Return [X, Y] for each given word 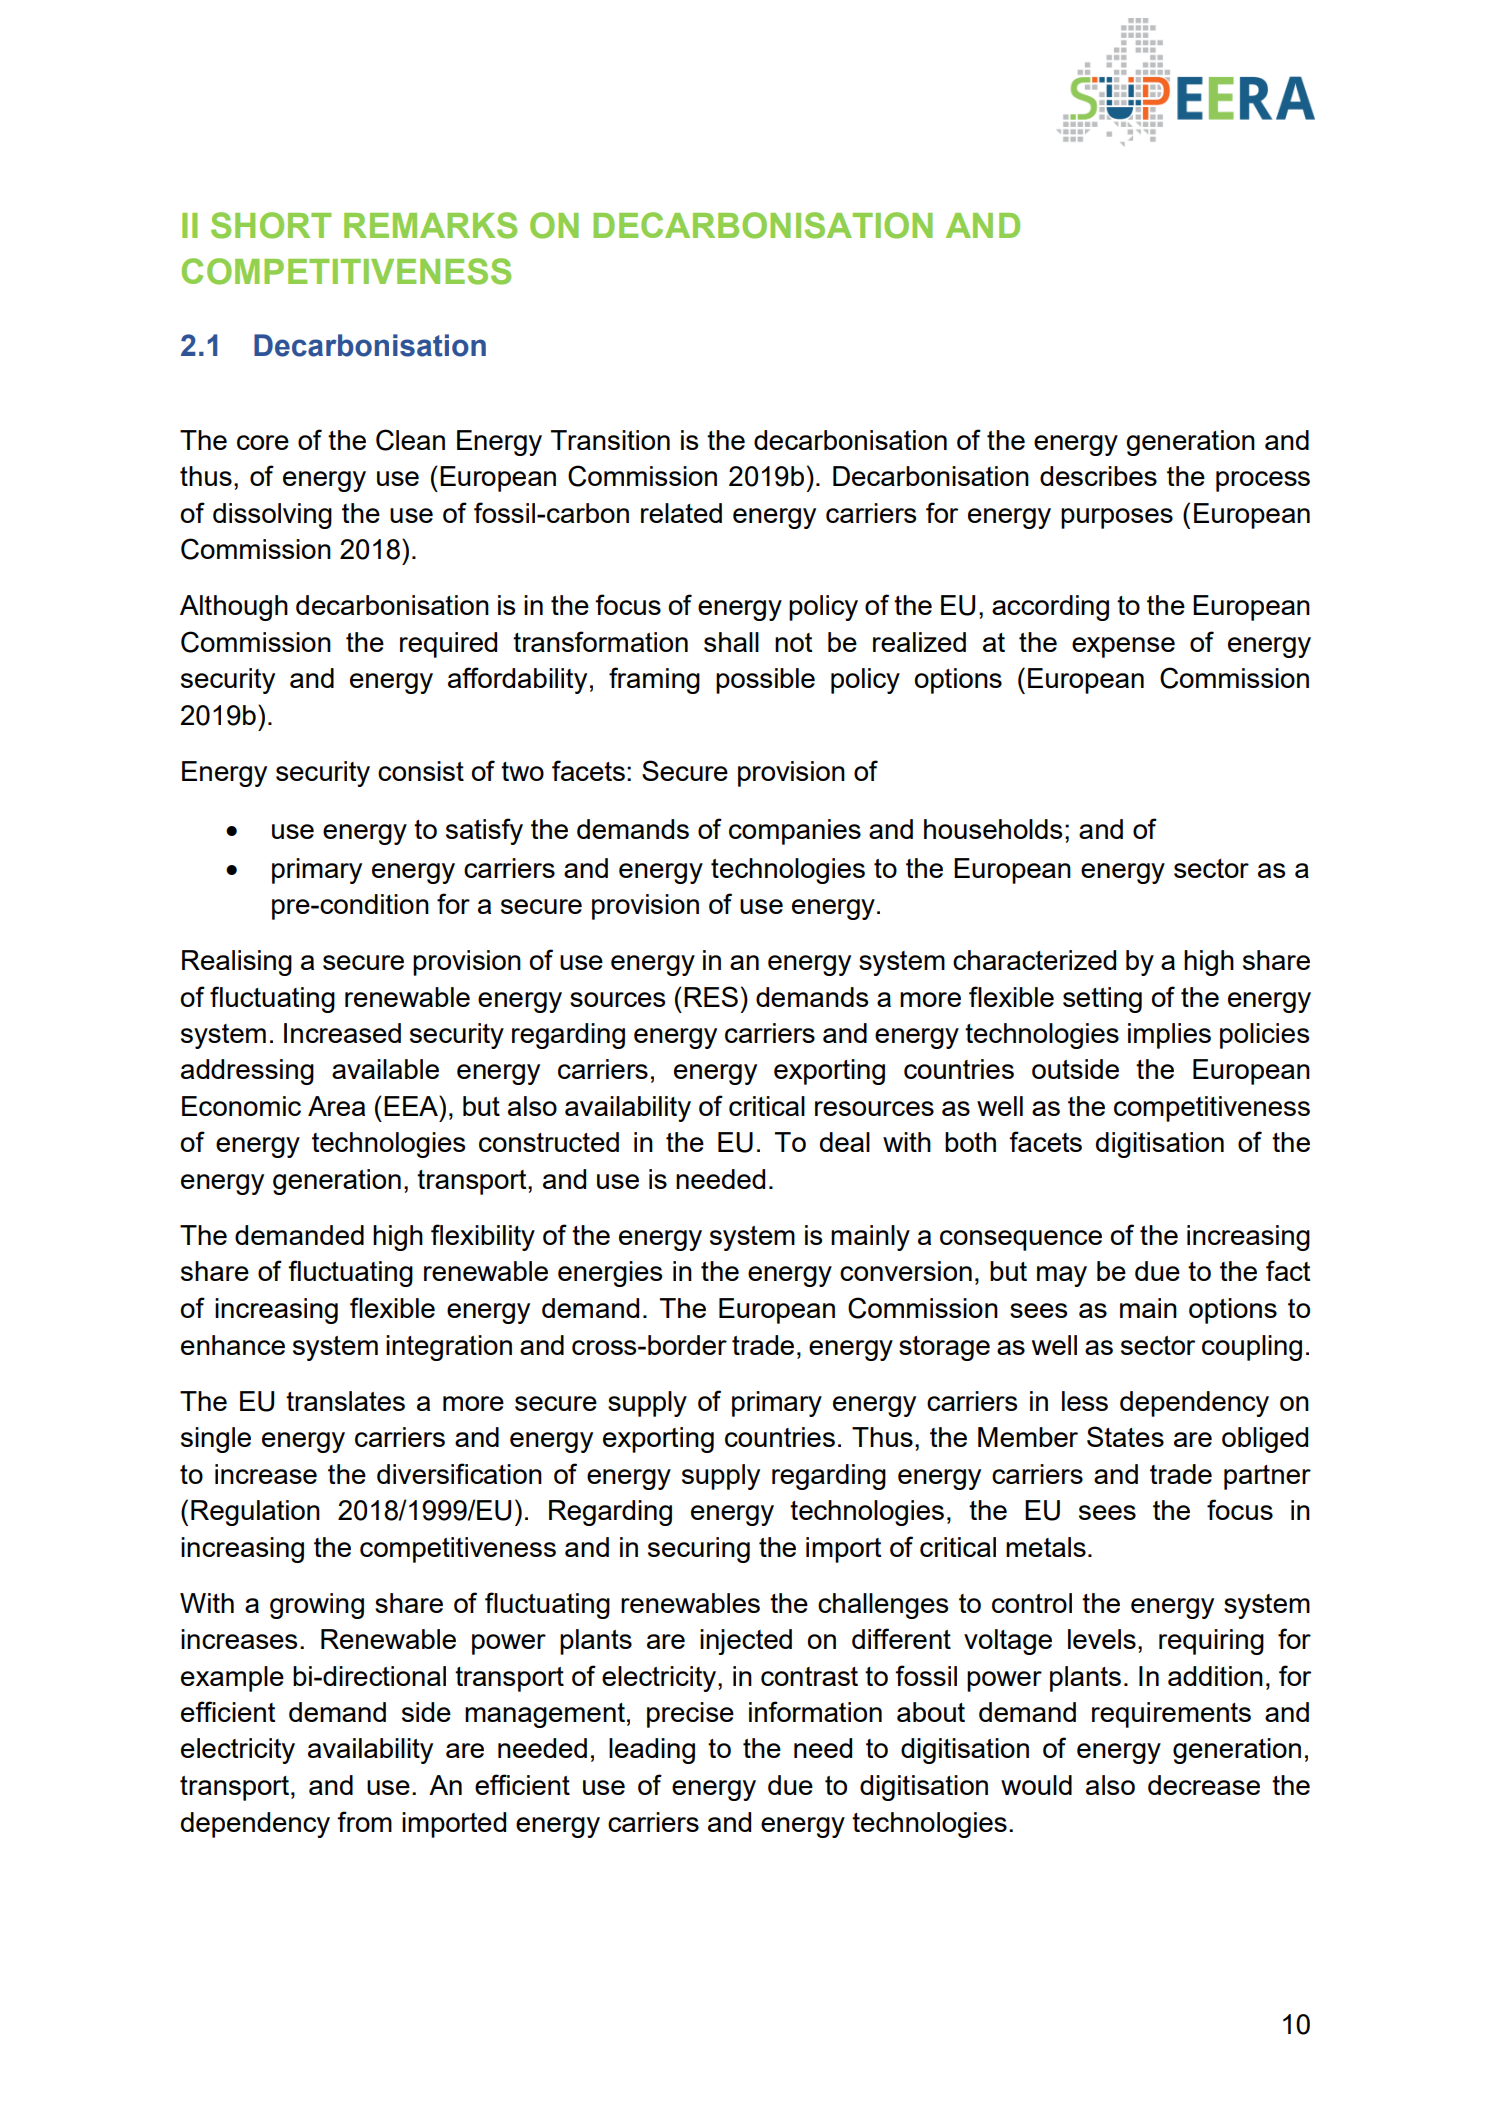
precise [690, 1715]
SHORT [271, 225]
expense [1123, 647]
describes [1098, 476]
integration [449, 1348]
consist [421, 771]
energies [610, 1274]
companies [795, 832]
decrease [1204, 1785]
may [1062, 1276]
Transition [610, 440]
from [364, 1821]
